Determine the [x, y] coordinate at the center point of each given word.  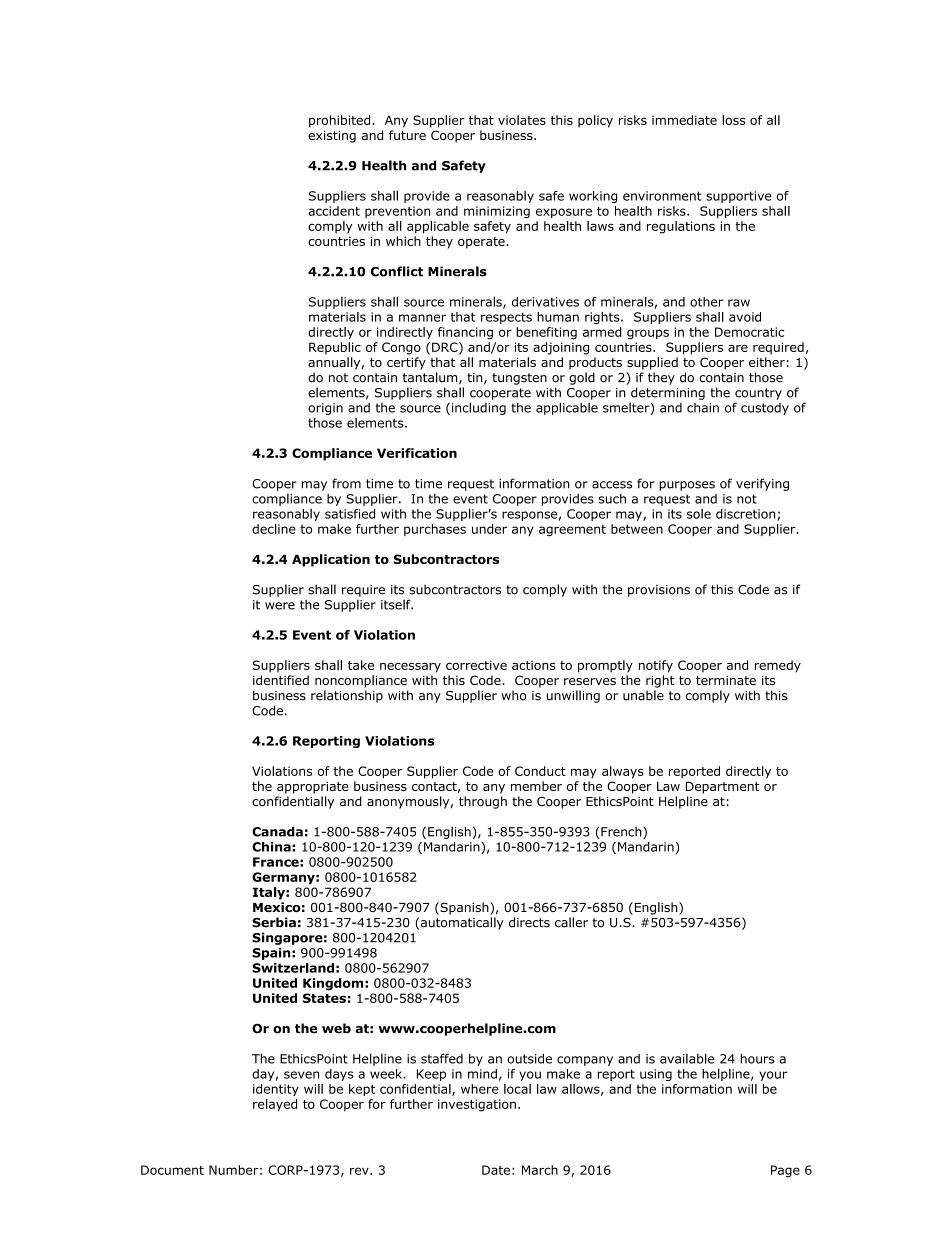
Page [785, 1171]
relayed [275, 1105]
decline [274, 529]
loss [733, 120]
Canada [277, 831]
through [483, 802]
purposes [687, 486]
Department [723, 787]
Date [496, 1170]
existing [332, 136]
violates [522, 120]
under [489, 529]
